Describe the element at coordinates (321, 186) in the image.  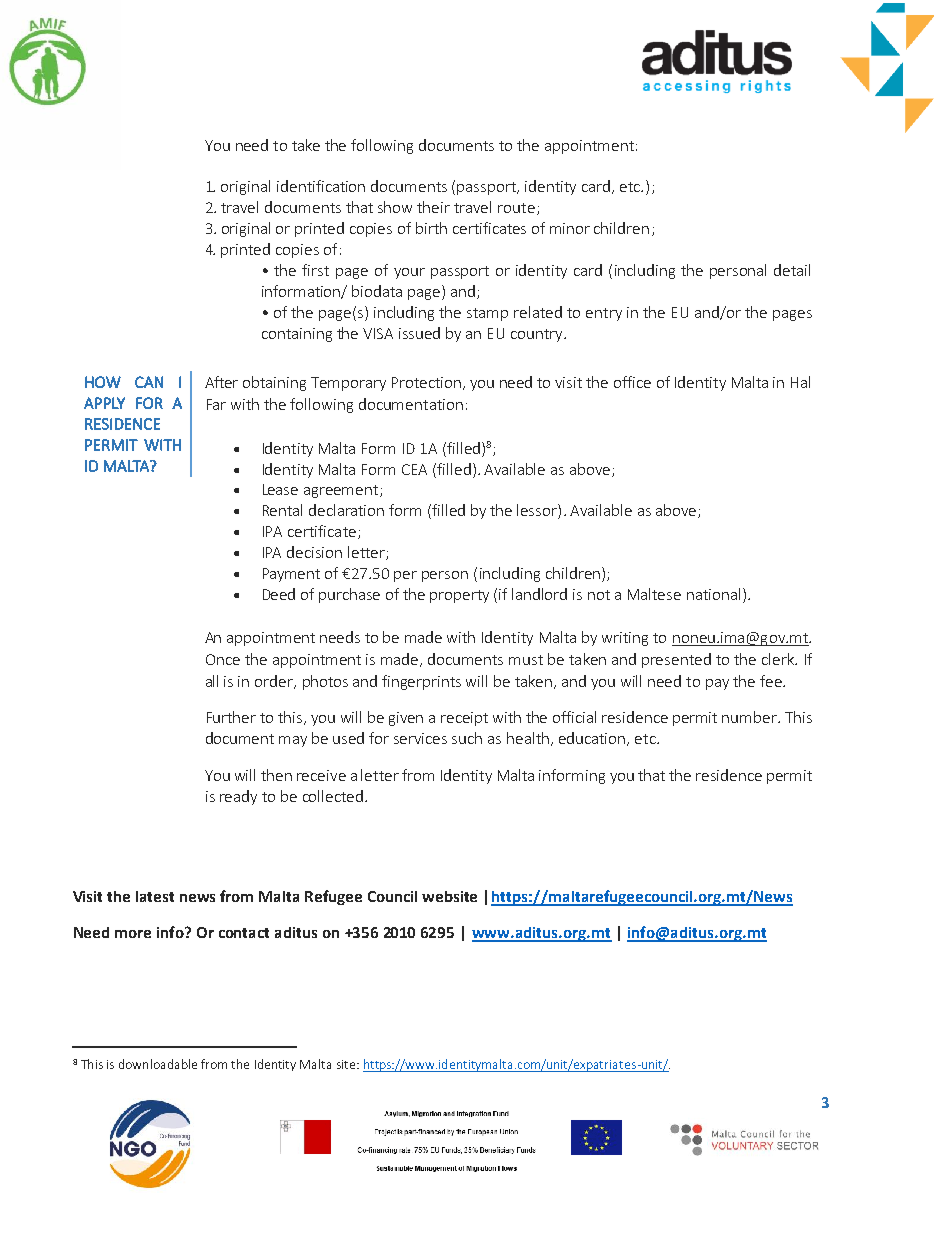
I see `identification` at that location.
